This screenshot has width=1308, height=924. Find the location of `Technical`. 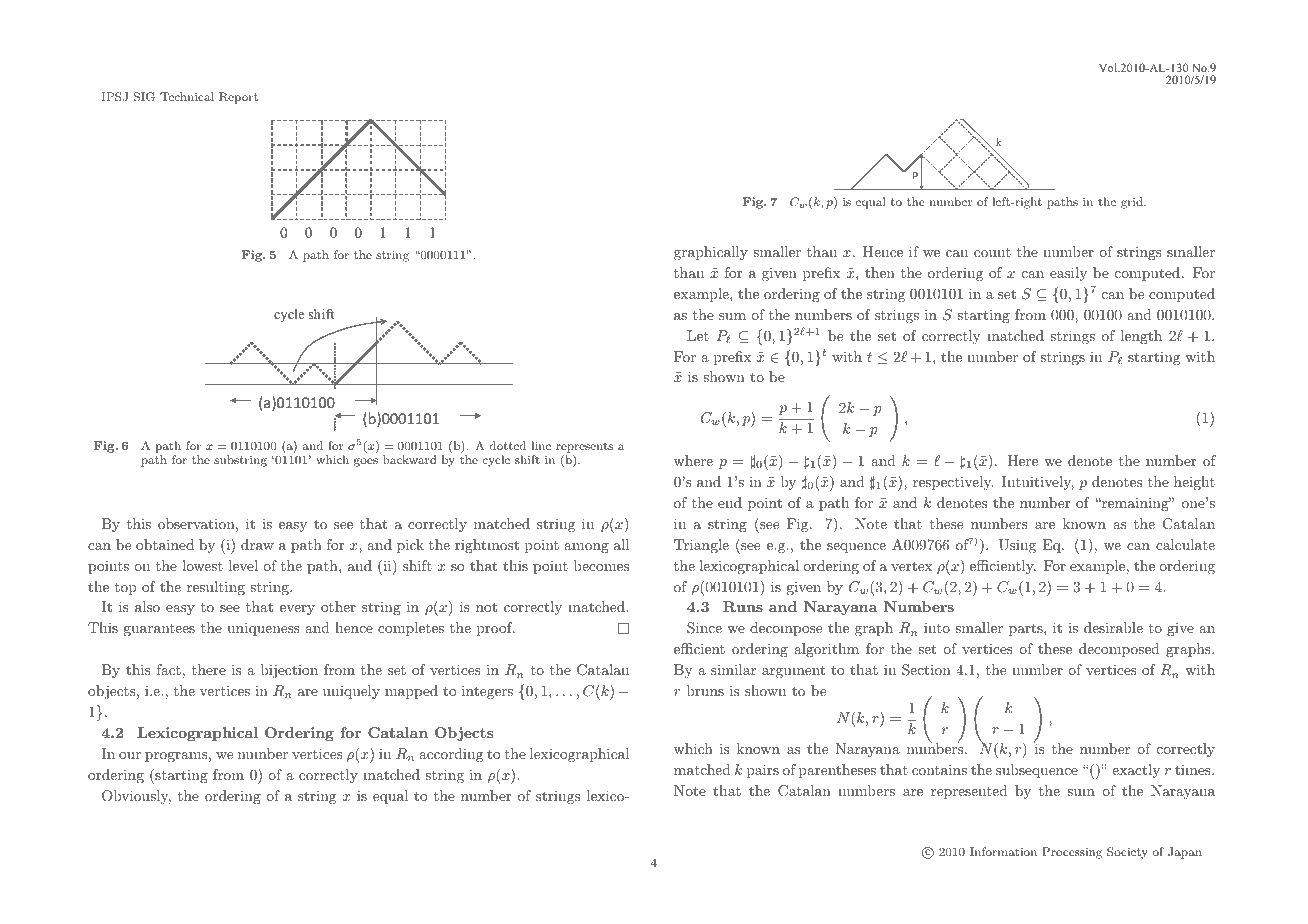

Technical is located at coordinates (187, 96).
